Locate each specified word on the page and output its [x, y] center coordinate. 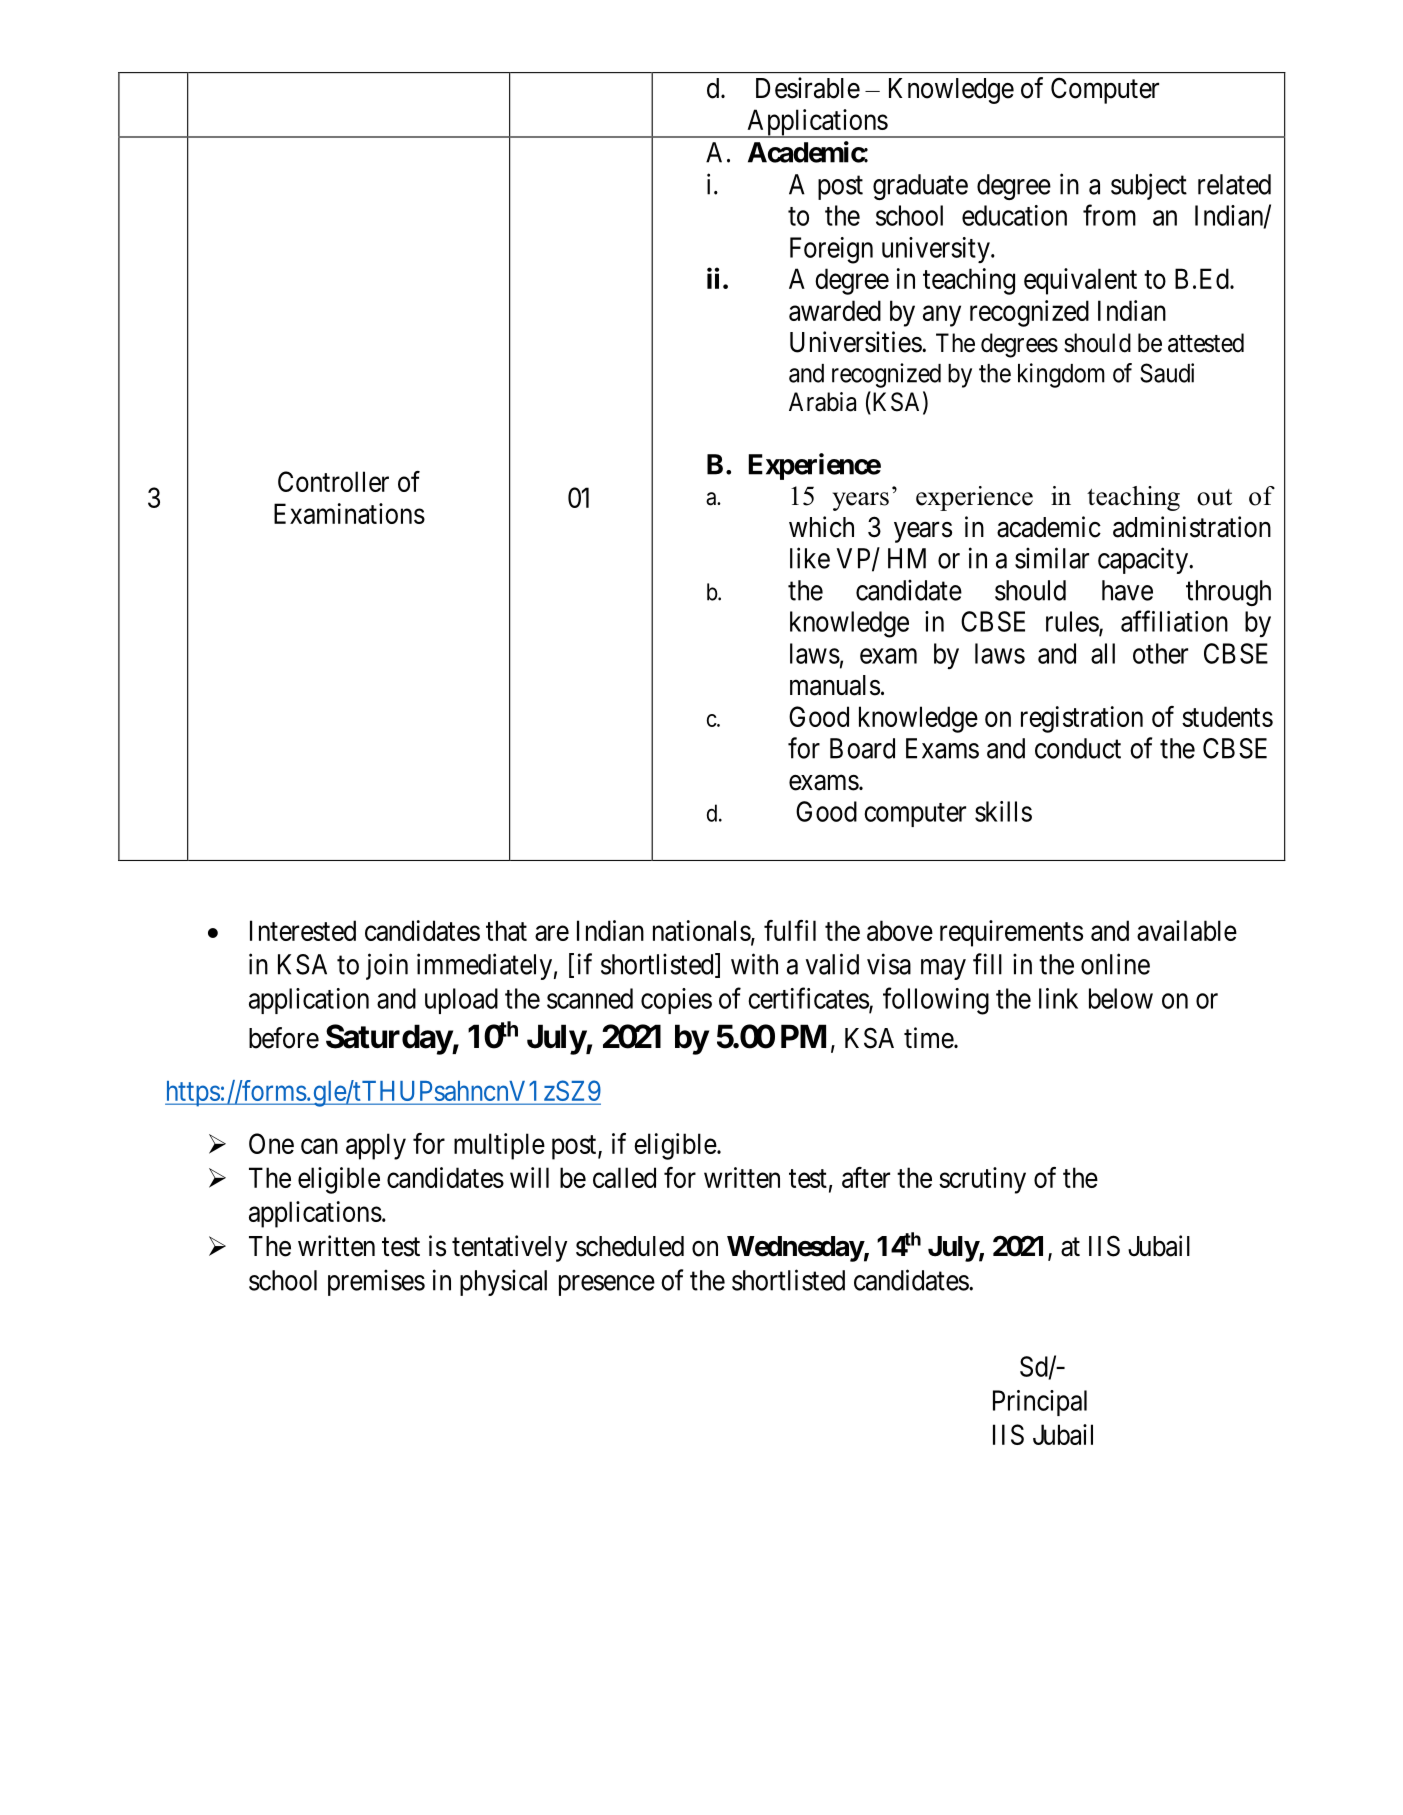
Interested [303, 930]
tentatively [509, 1248]
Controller [333, 481]
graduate [920, 187]
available [1187, 930]
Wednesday [795, 1249]
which [821, 527]
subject [1149, 186]
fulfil [790, 930]
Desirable [808, 88]
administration [1192, 527]
